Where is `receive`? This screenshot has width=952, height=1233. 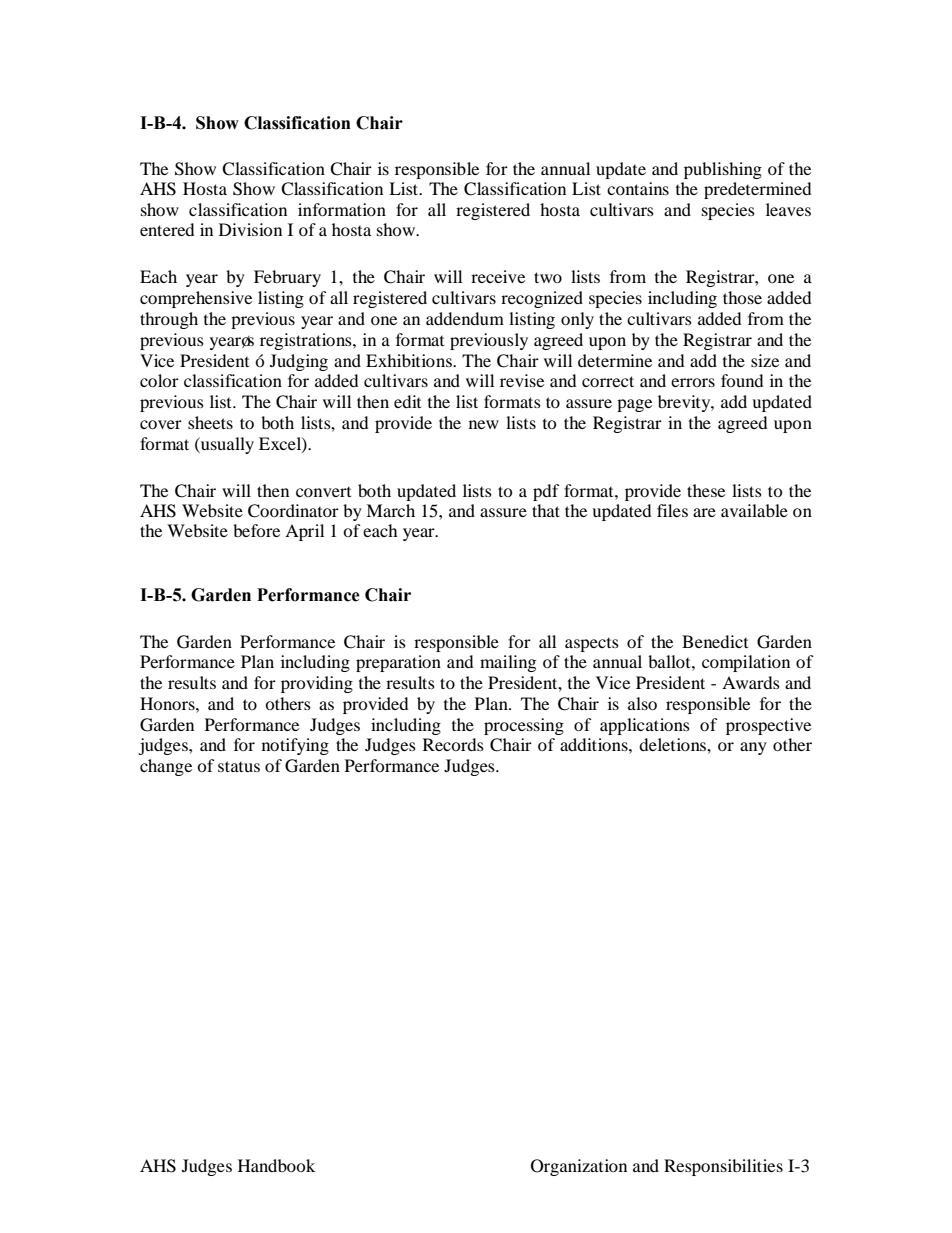
receive is located at coordinates (498, 276).
